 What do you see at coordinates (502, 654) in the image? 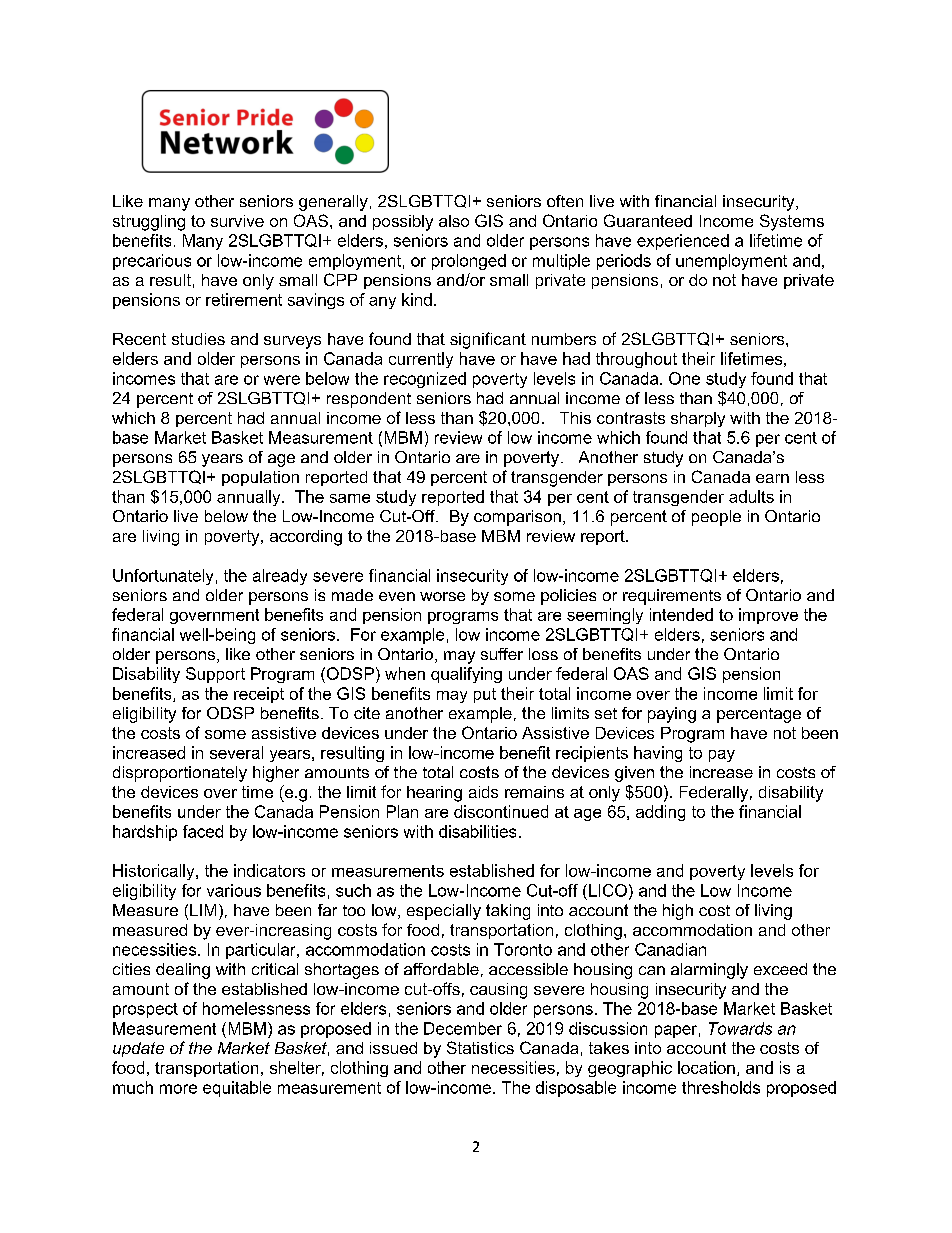
I see `suffer` at bounding box center [502, 654].
